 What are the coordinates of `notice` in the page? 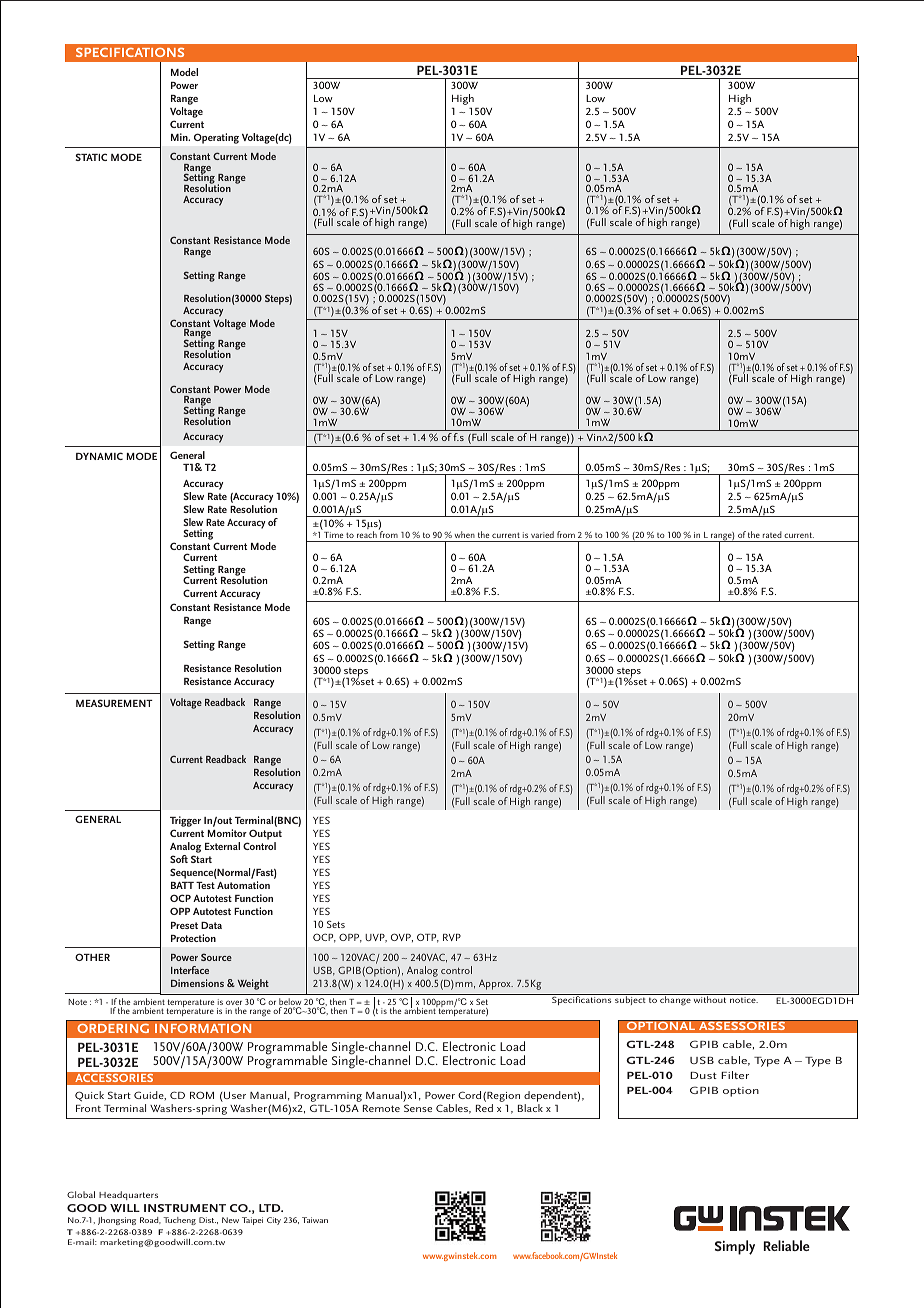 It's located at (744, 1000).
